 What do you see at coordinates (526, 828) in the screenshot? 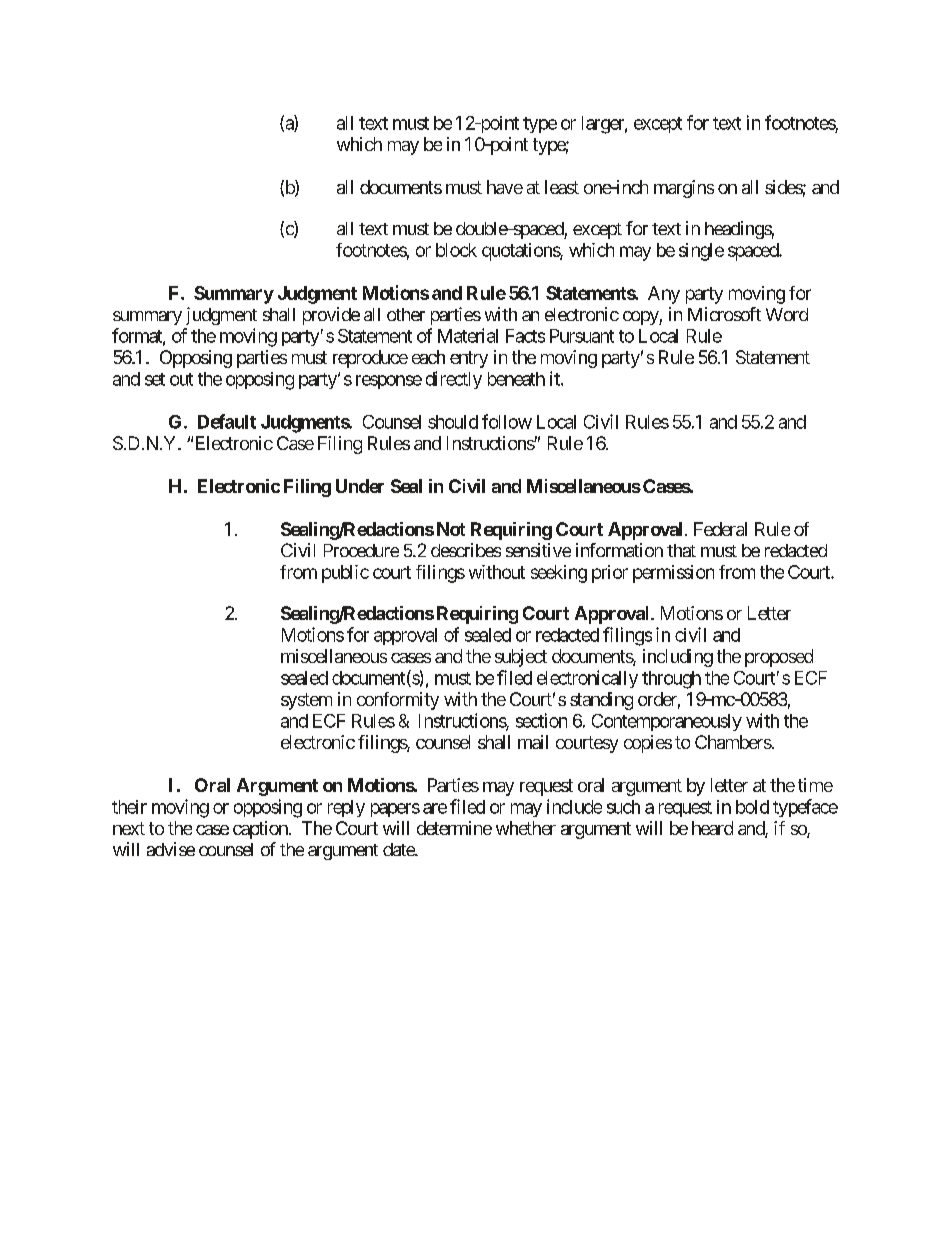
I see `whether` at bounding box center [526, 828].
